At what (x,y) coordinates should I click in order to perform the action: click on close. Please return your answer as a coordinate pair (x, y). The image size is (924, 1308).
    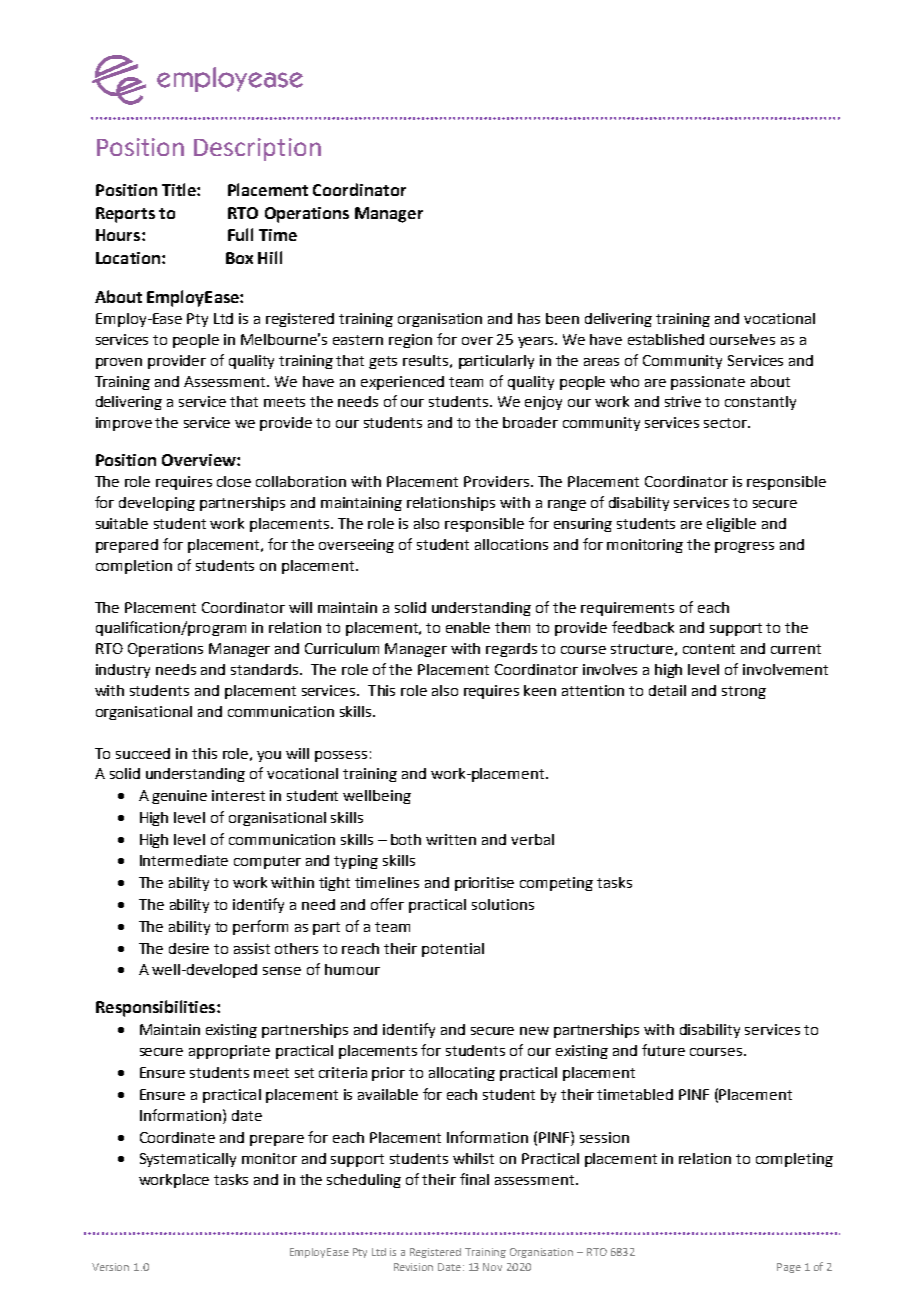
    Looking at the image, I should click on (234, 481).
